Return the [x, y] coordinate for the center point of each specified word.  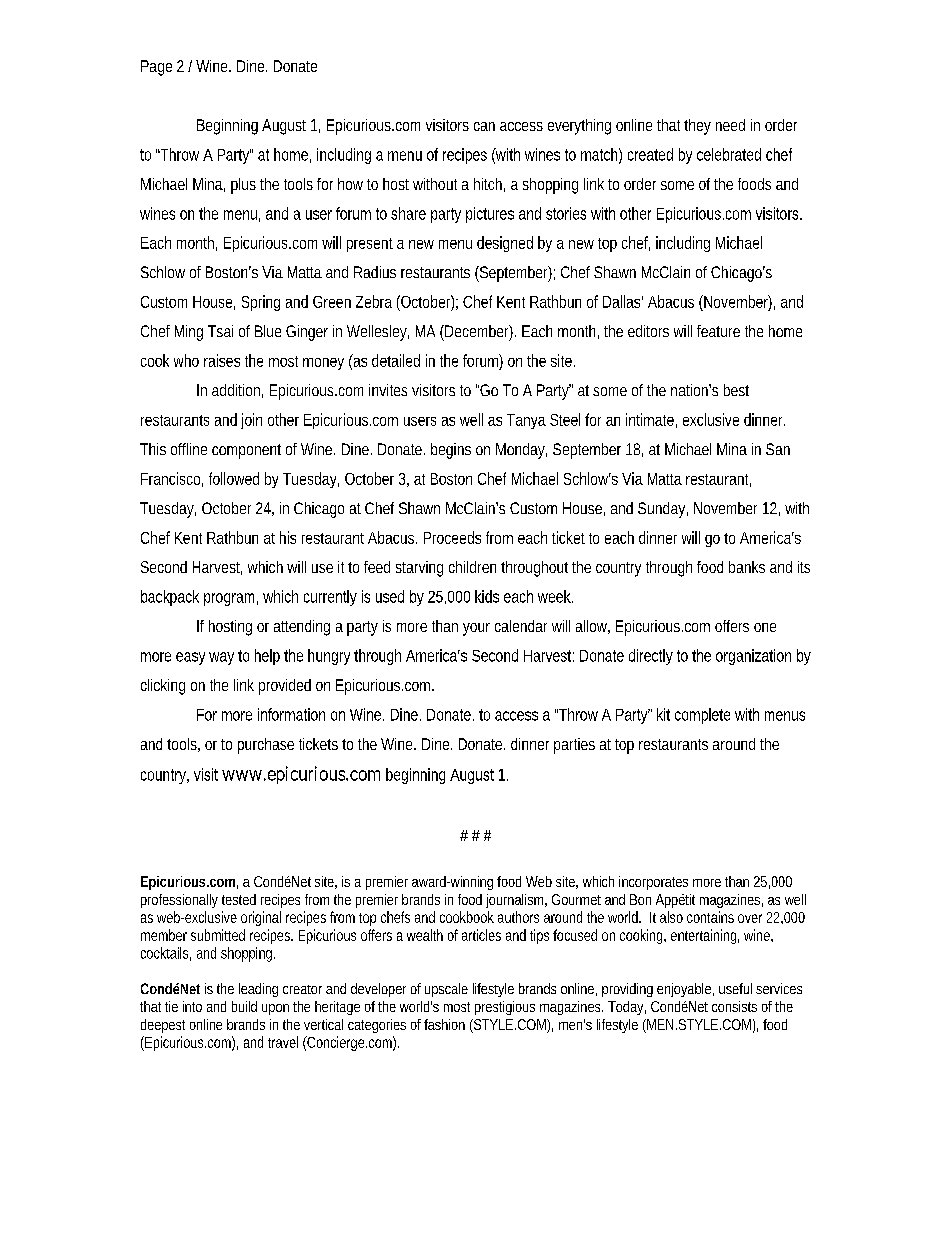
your [476, 629]
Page [156, 68]
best [736, 390]
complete [702, 716]
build [244, 1006]
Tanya [526, 421]
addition [237, 391]
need [730, 125]
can [484, 126]
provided [285, 687]
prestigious [505, 1008]
